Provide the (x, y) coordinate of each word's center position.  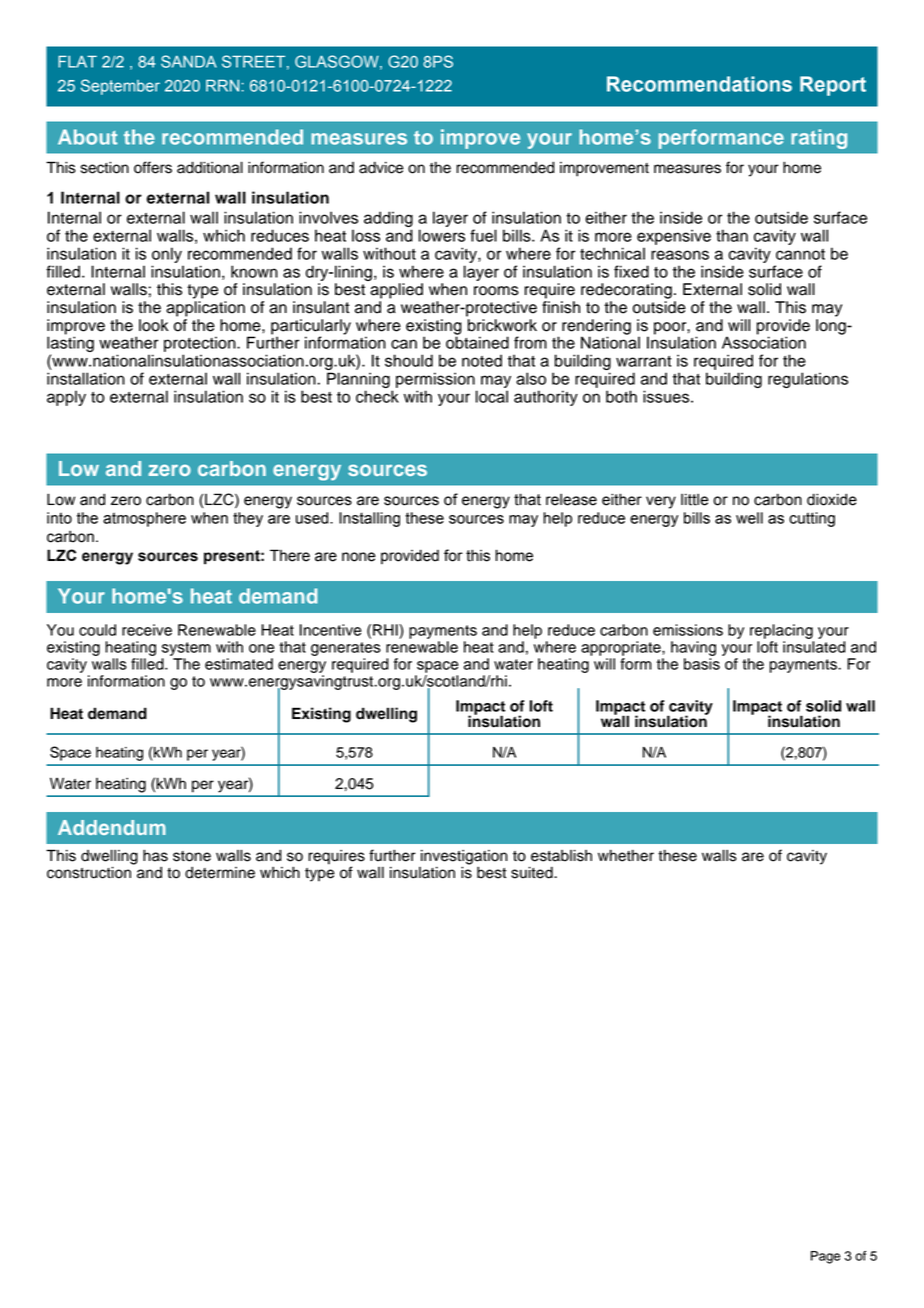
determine (220, 873)
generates (346, 649)
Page (825, 1257)
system (186, 649)
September (120, 87)
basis (702, 664)
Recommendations (699, 84)
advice (381, 167)
